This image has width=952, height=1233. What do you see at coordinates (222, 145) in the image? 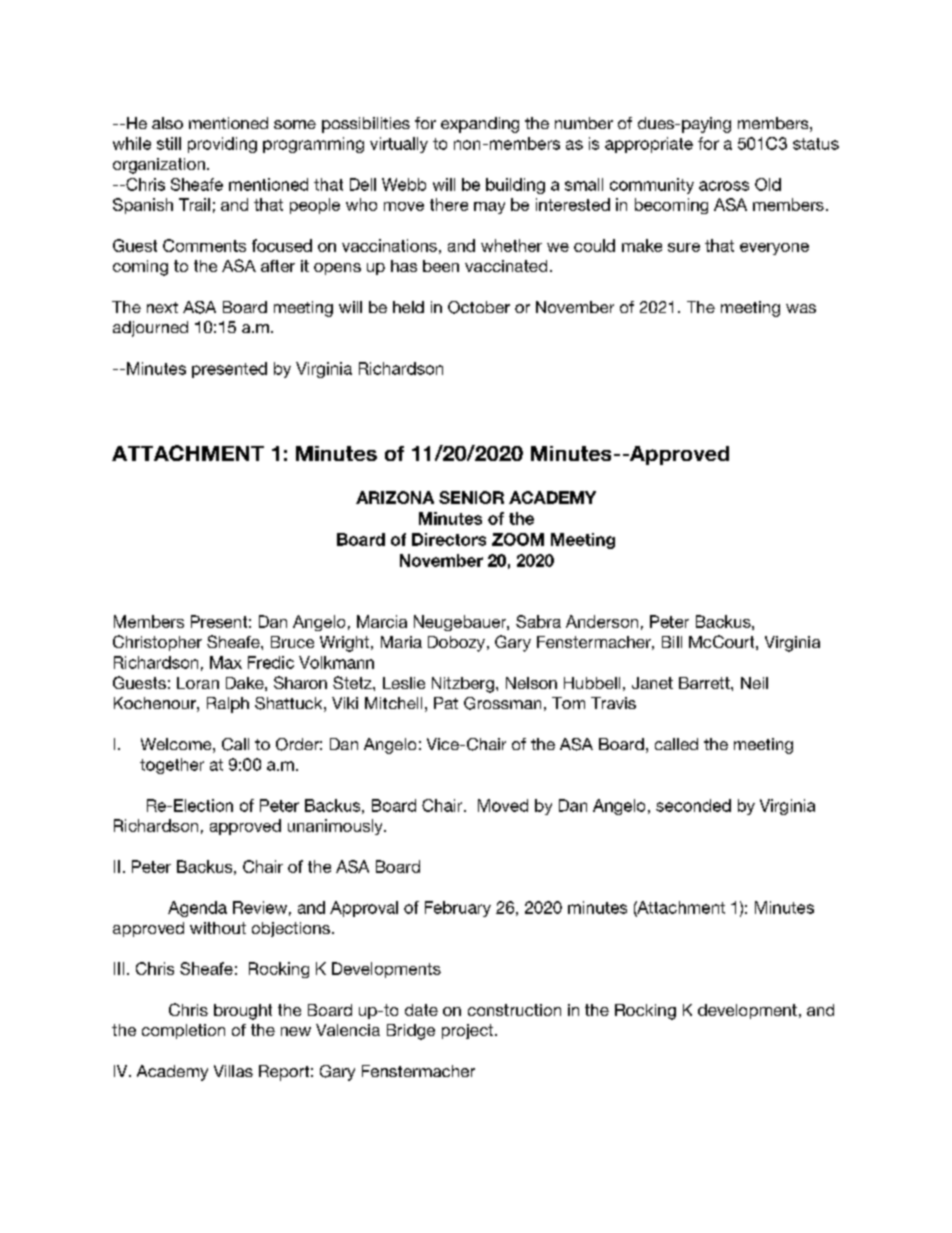
I see `providing` at bounding box center [222, 145].
